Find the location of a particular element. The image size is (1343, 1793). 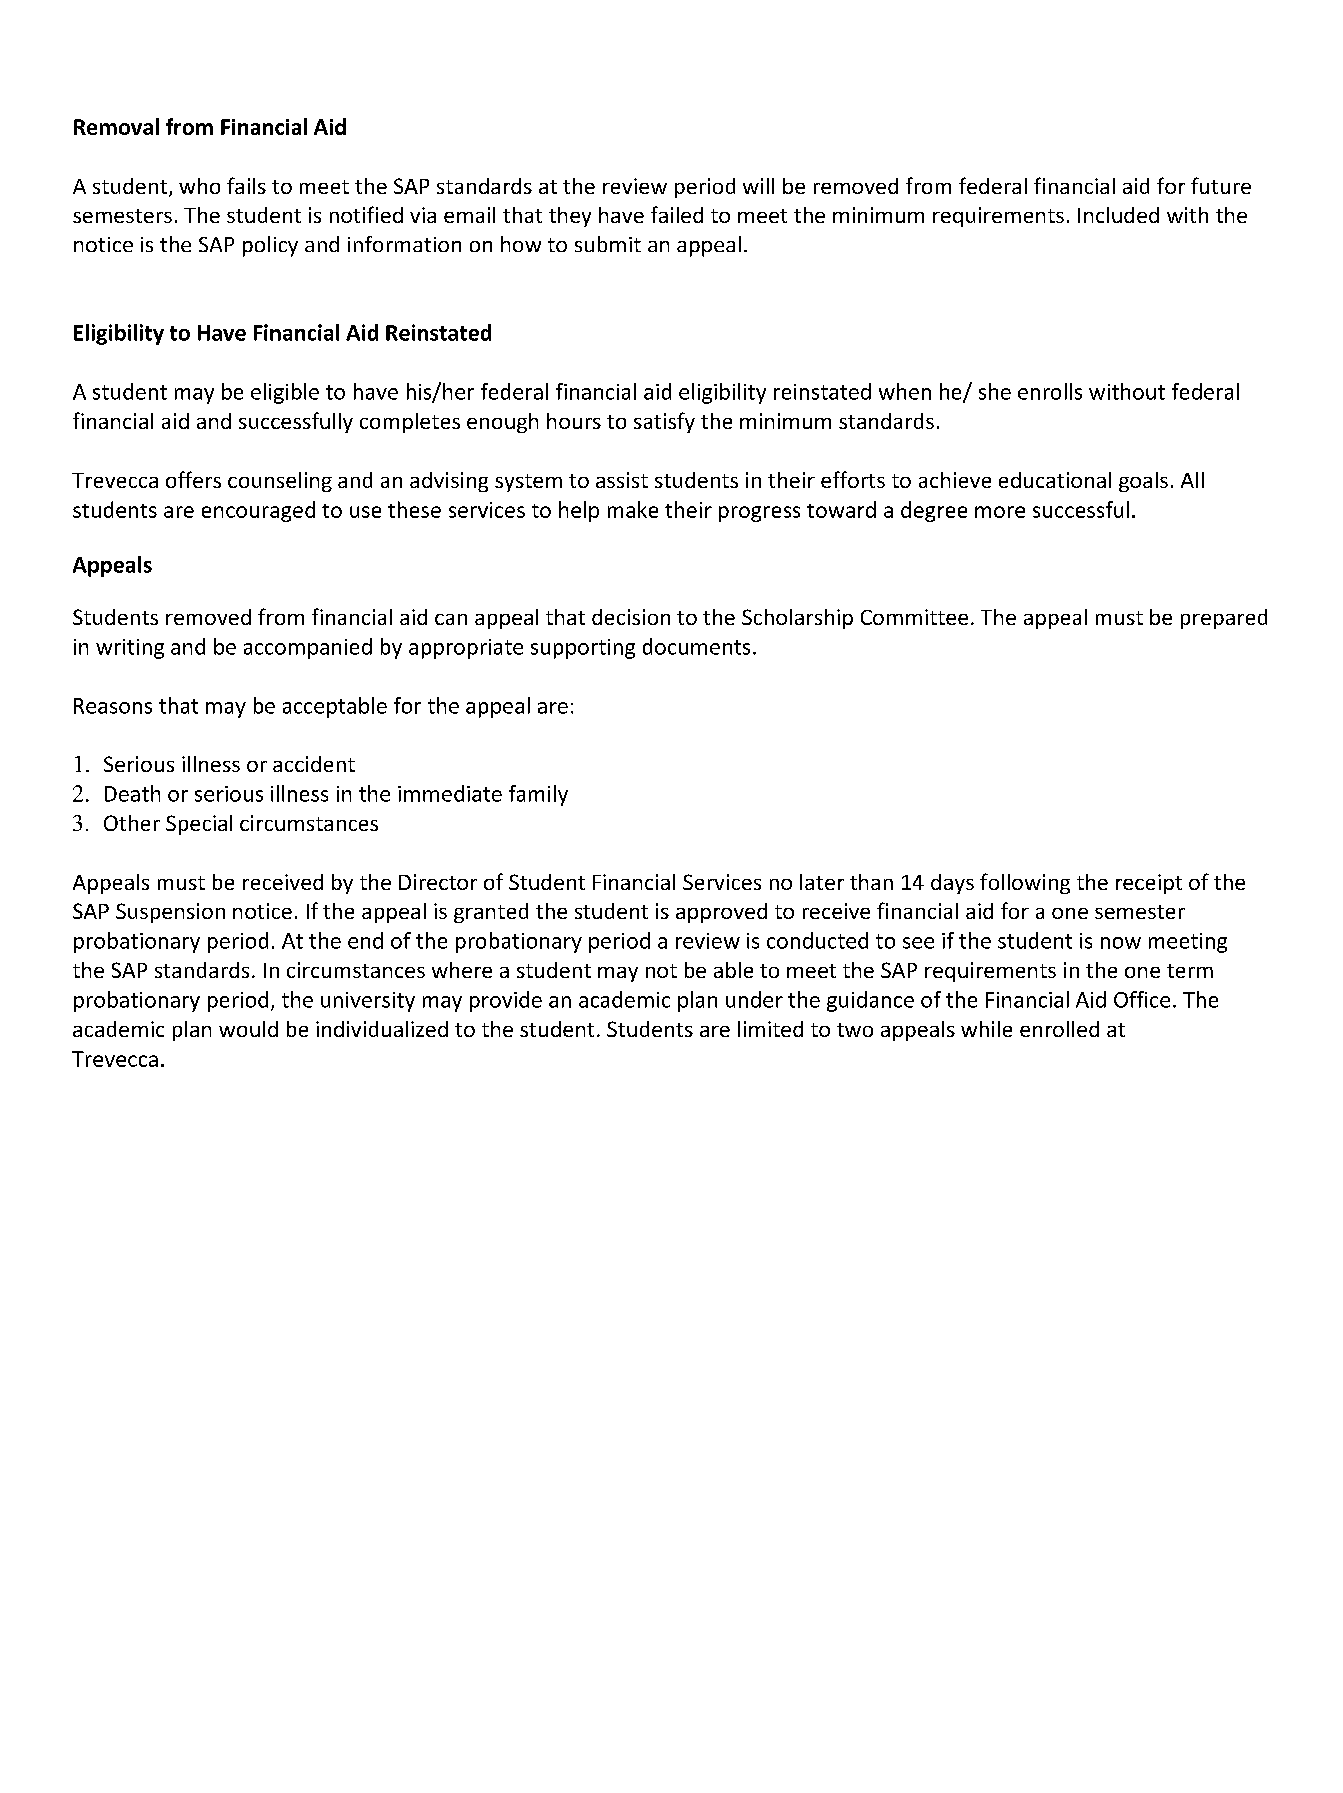

decision is located at coordinates (631, 617).
